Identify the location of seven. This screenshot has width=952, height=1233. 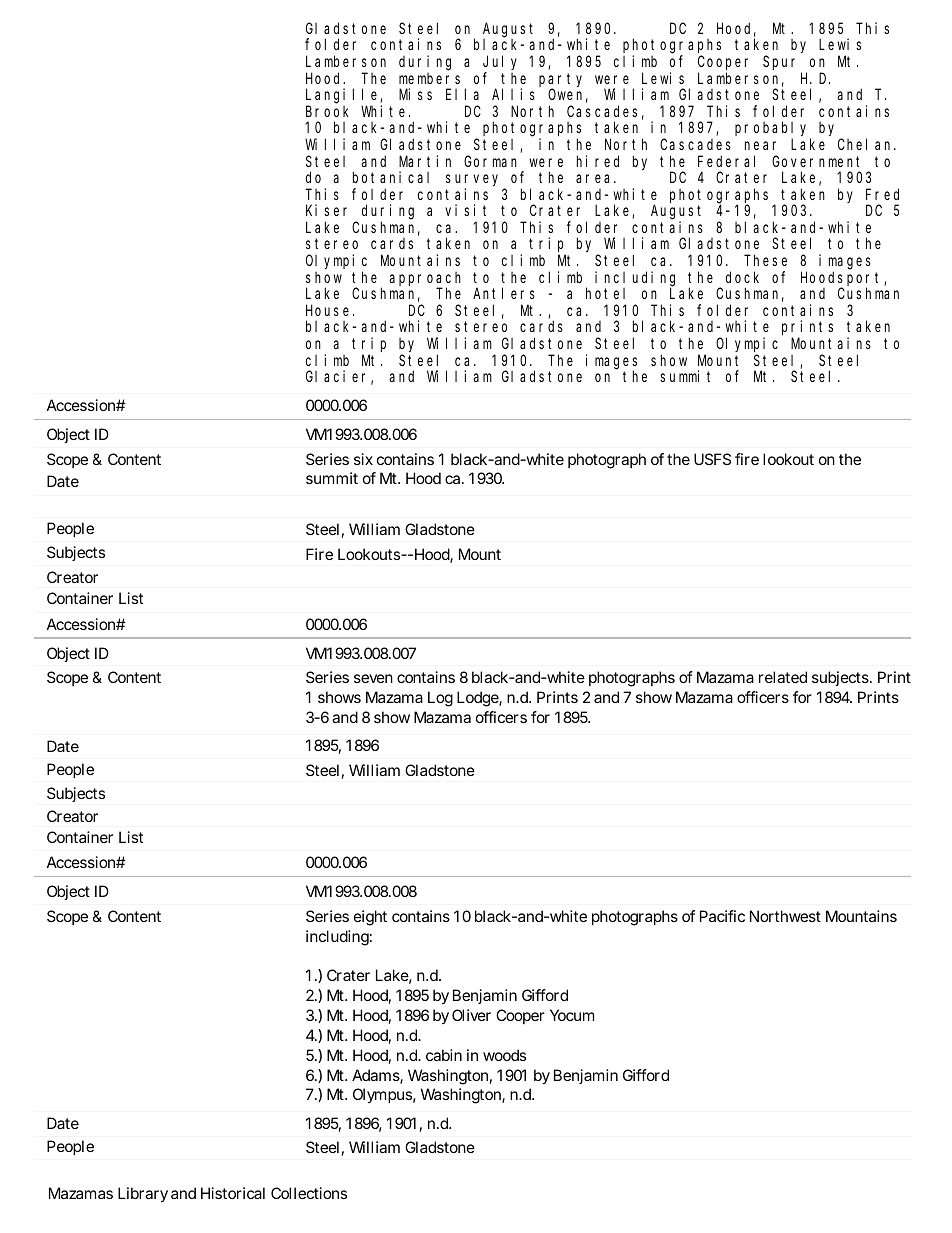
(373, 678).
